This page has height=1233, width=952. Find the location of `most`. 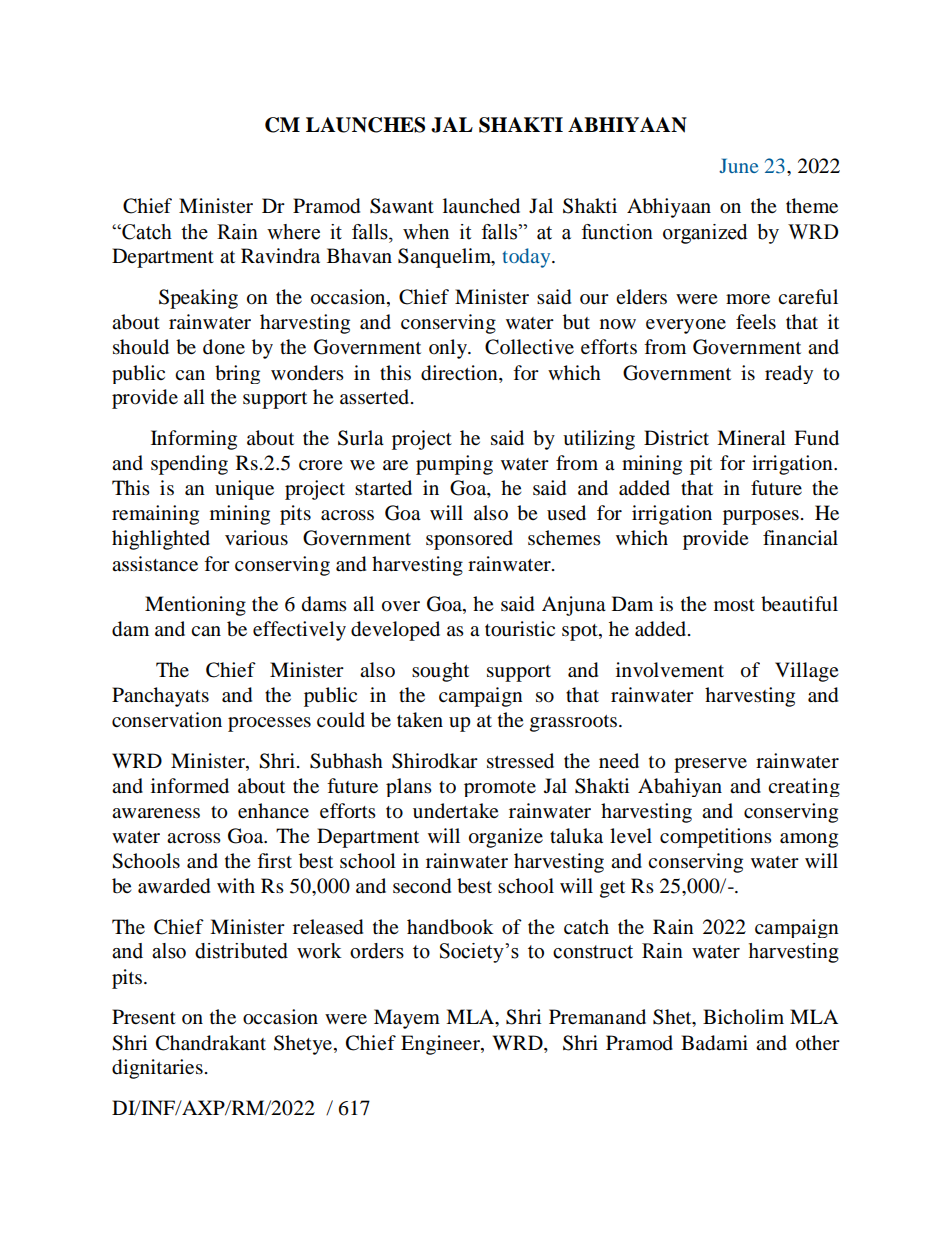

most is located at coordinates (734, 605).
